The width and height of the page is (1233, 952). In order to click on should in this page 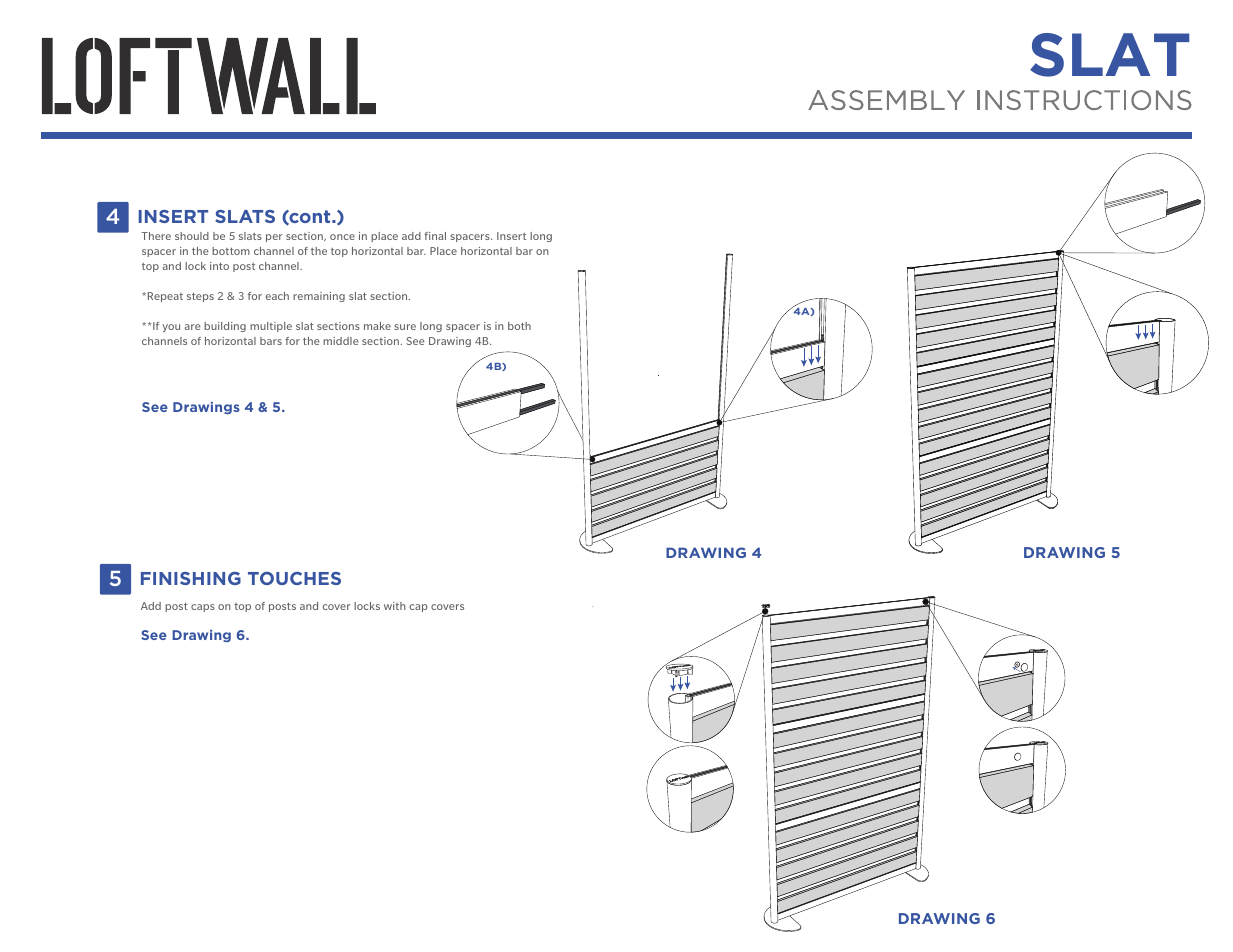, I will do `click(192, 236)`.
